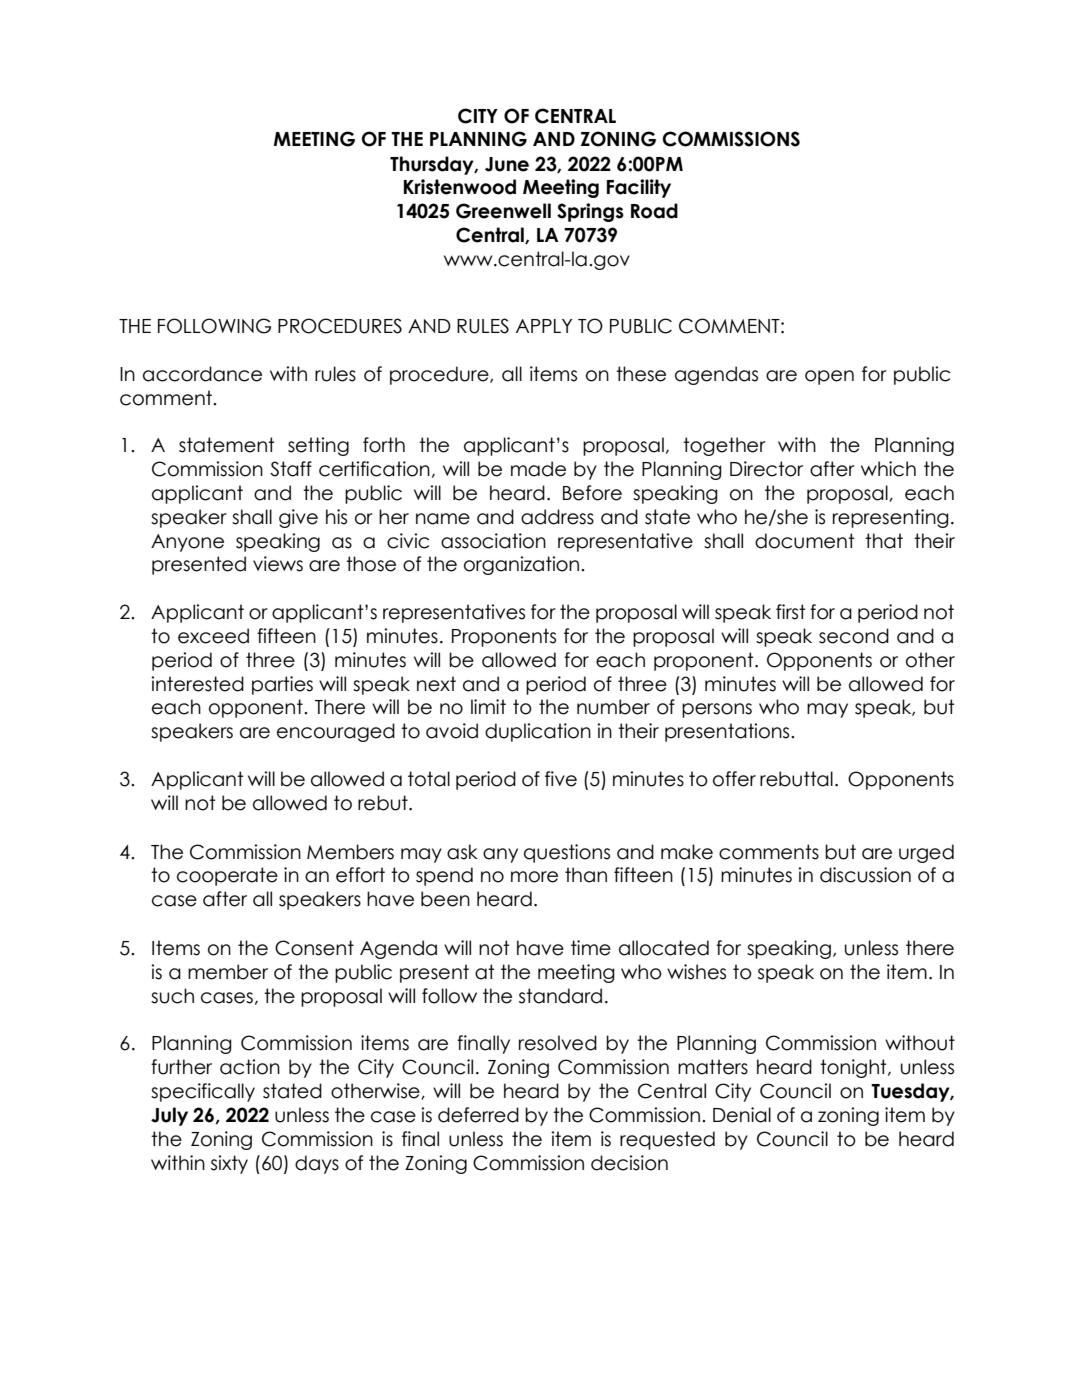 The image size is (1081, 1400). What do you see at coordinates (314, 948) in the screenshot?
I see `Consent` at bounding box center [314, 948].
